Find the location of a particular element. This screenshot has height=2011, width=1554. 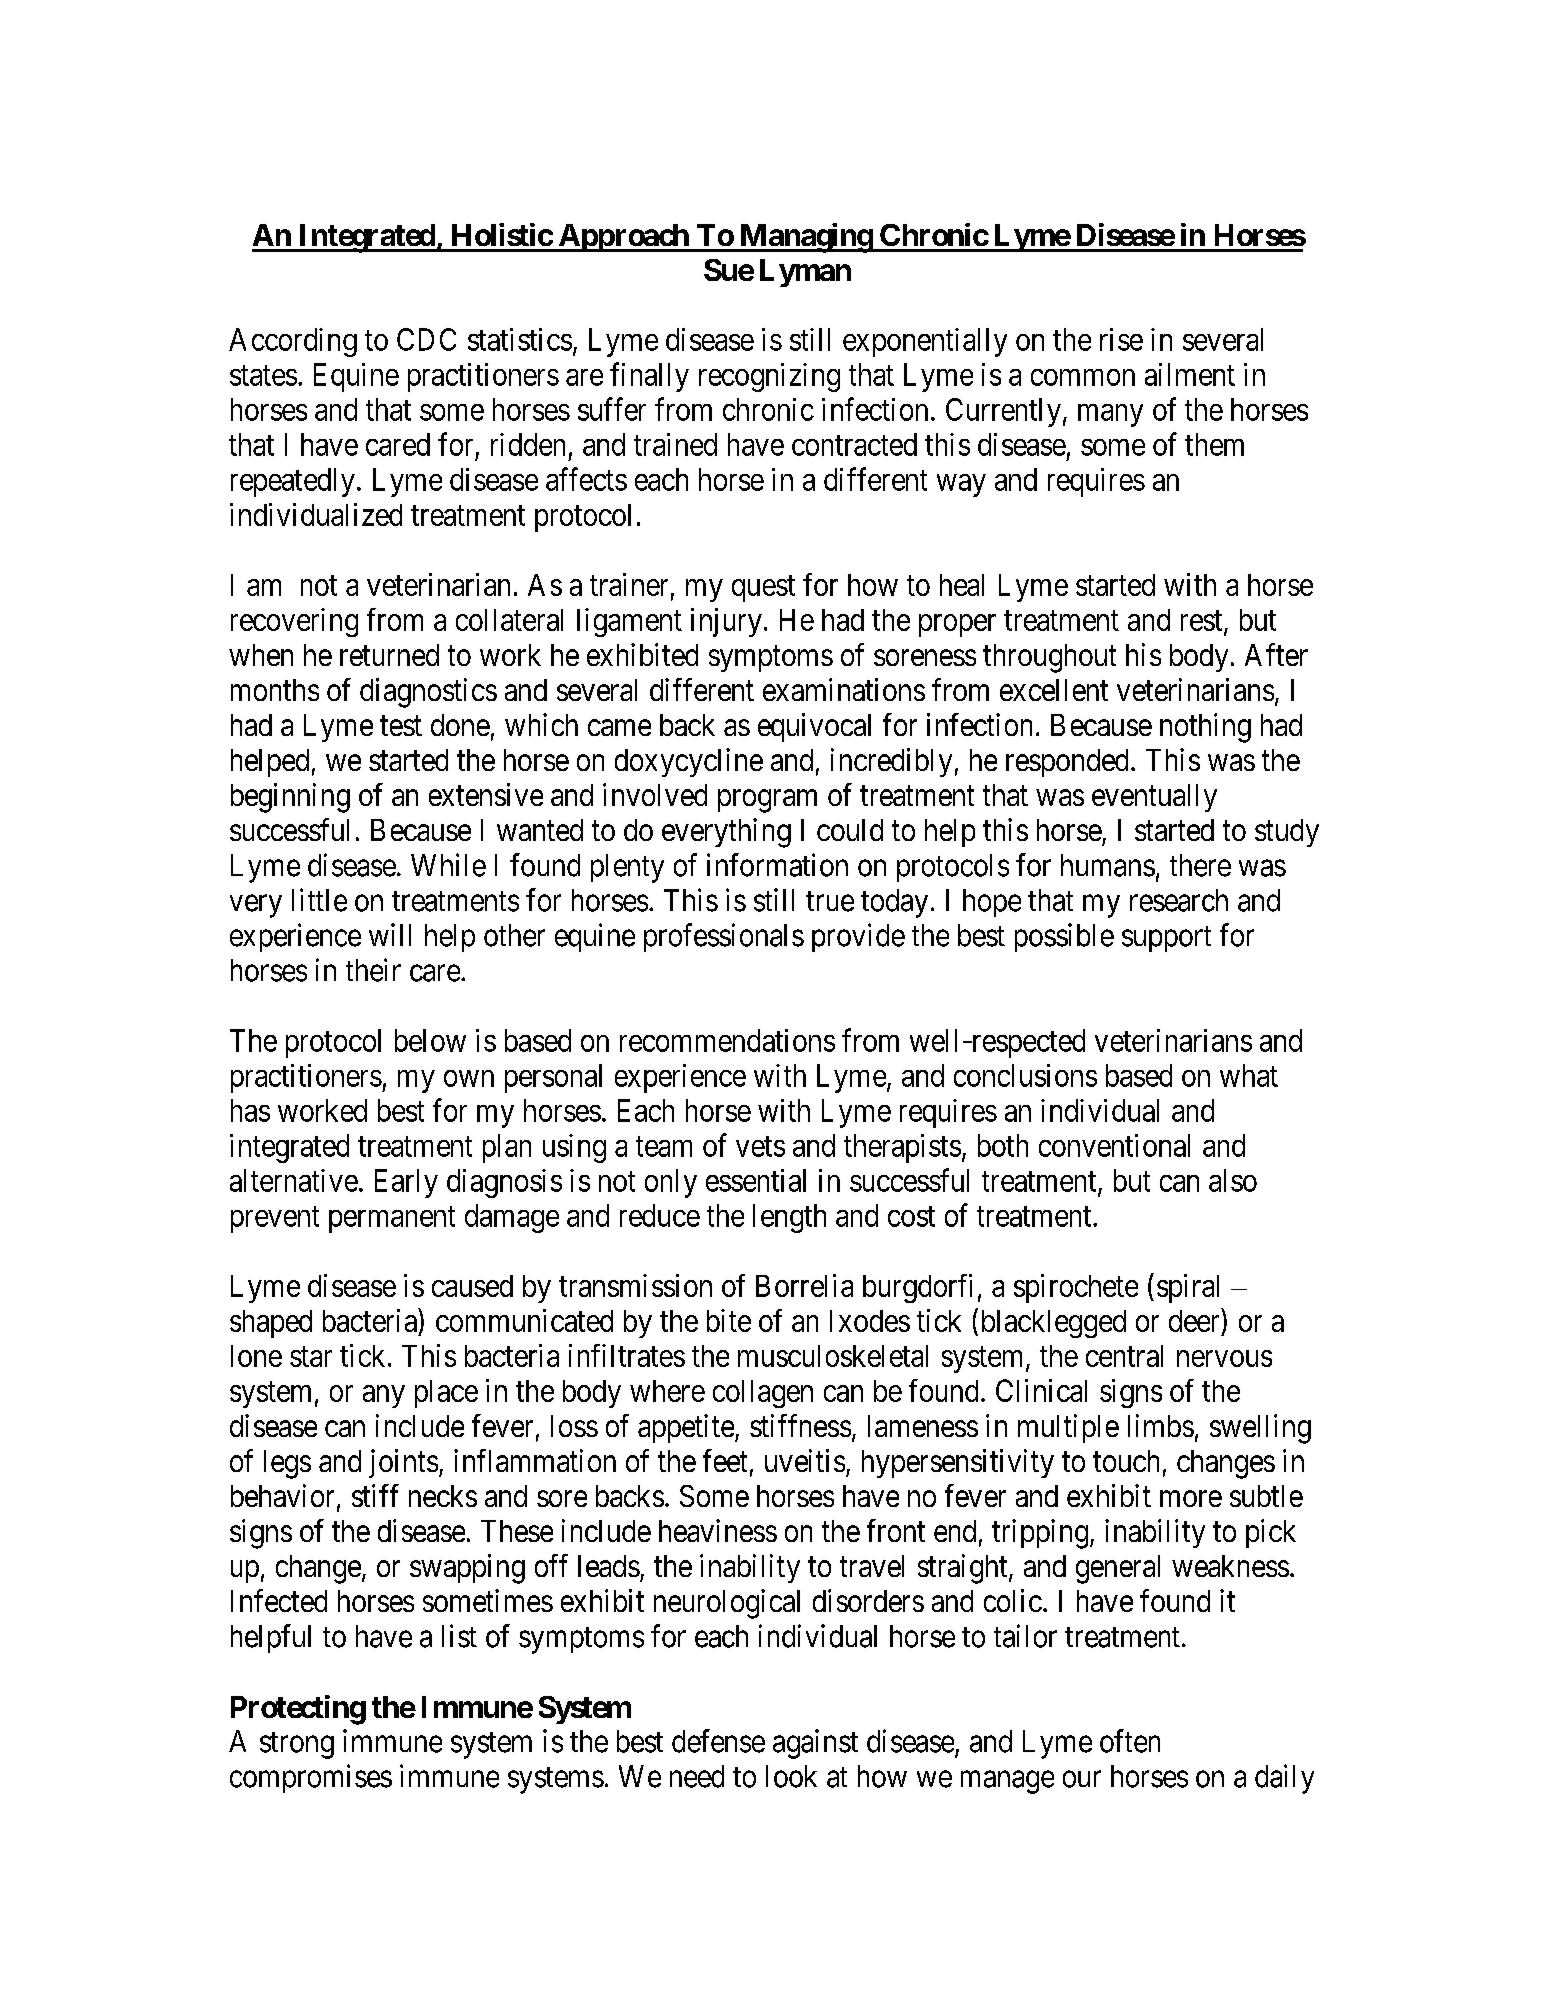

eventually is located at coordinates (1154, 798).
